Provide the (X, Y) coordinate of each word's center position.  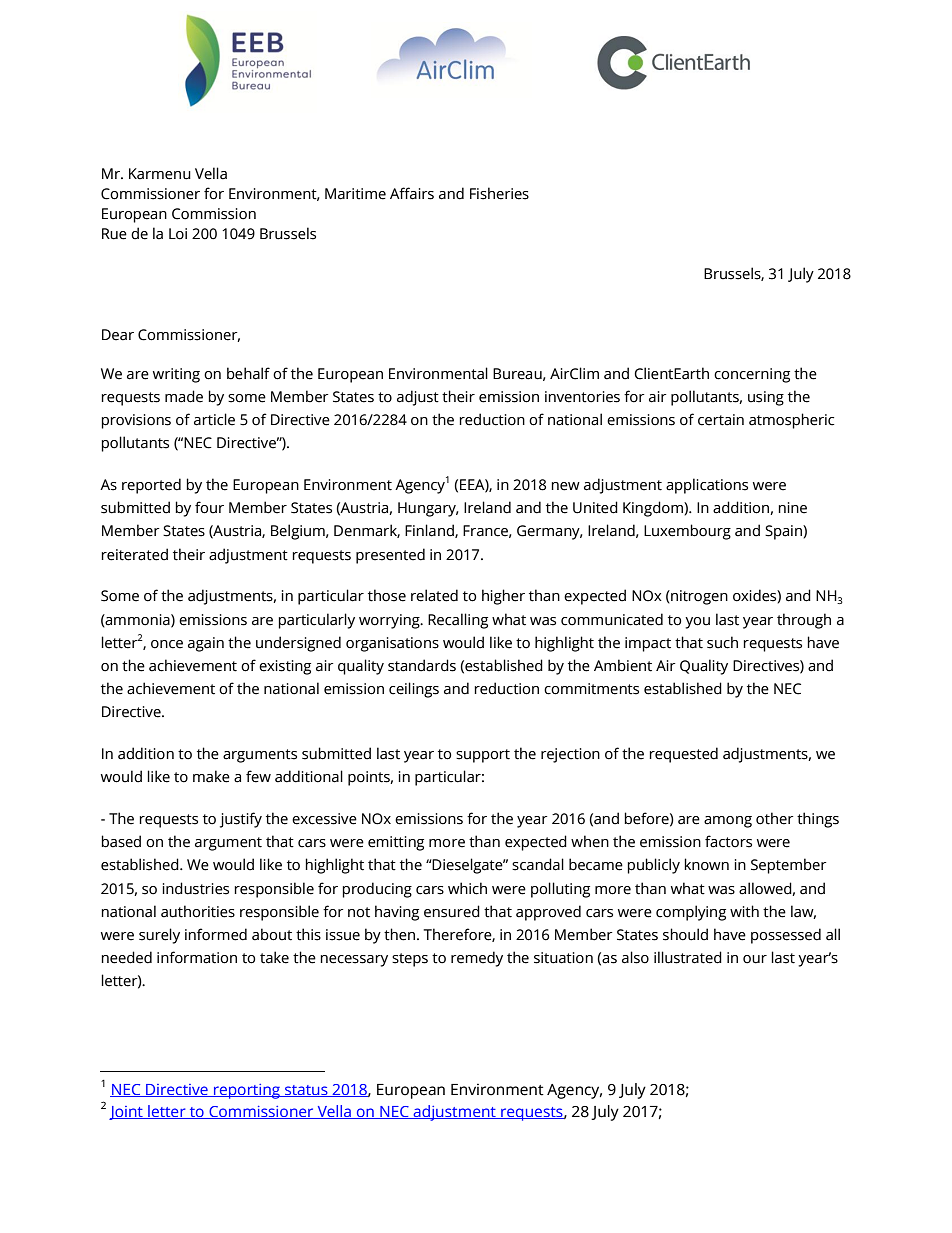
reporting (247, 1091)
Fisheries (499, 193)
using (766, 398)
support (483, 756)
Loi (178, 234)
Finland (430, 531)
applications (707, 486)
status (306, 1091)
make (211, 776)
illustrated (688, 957)
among (728, 822)
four (209, 507)
